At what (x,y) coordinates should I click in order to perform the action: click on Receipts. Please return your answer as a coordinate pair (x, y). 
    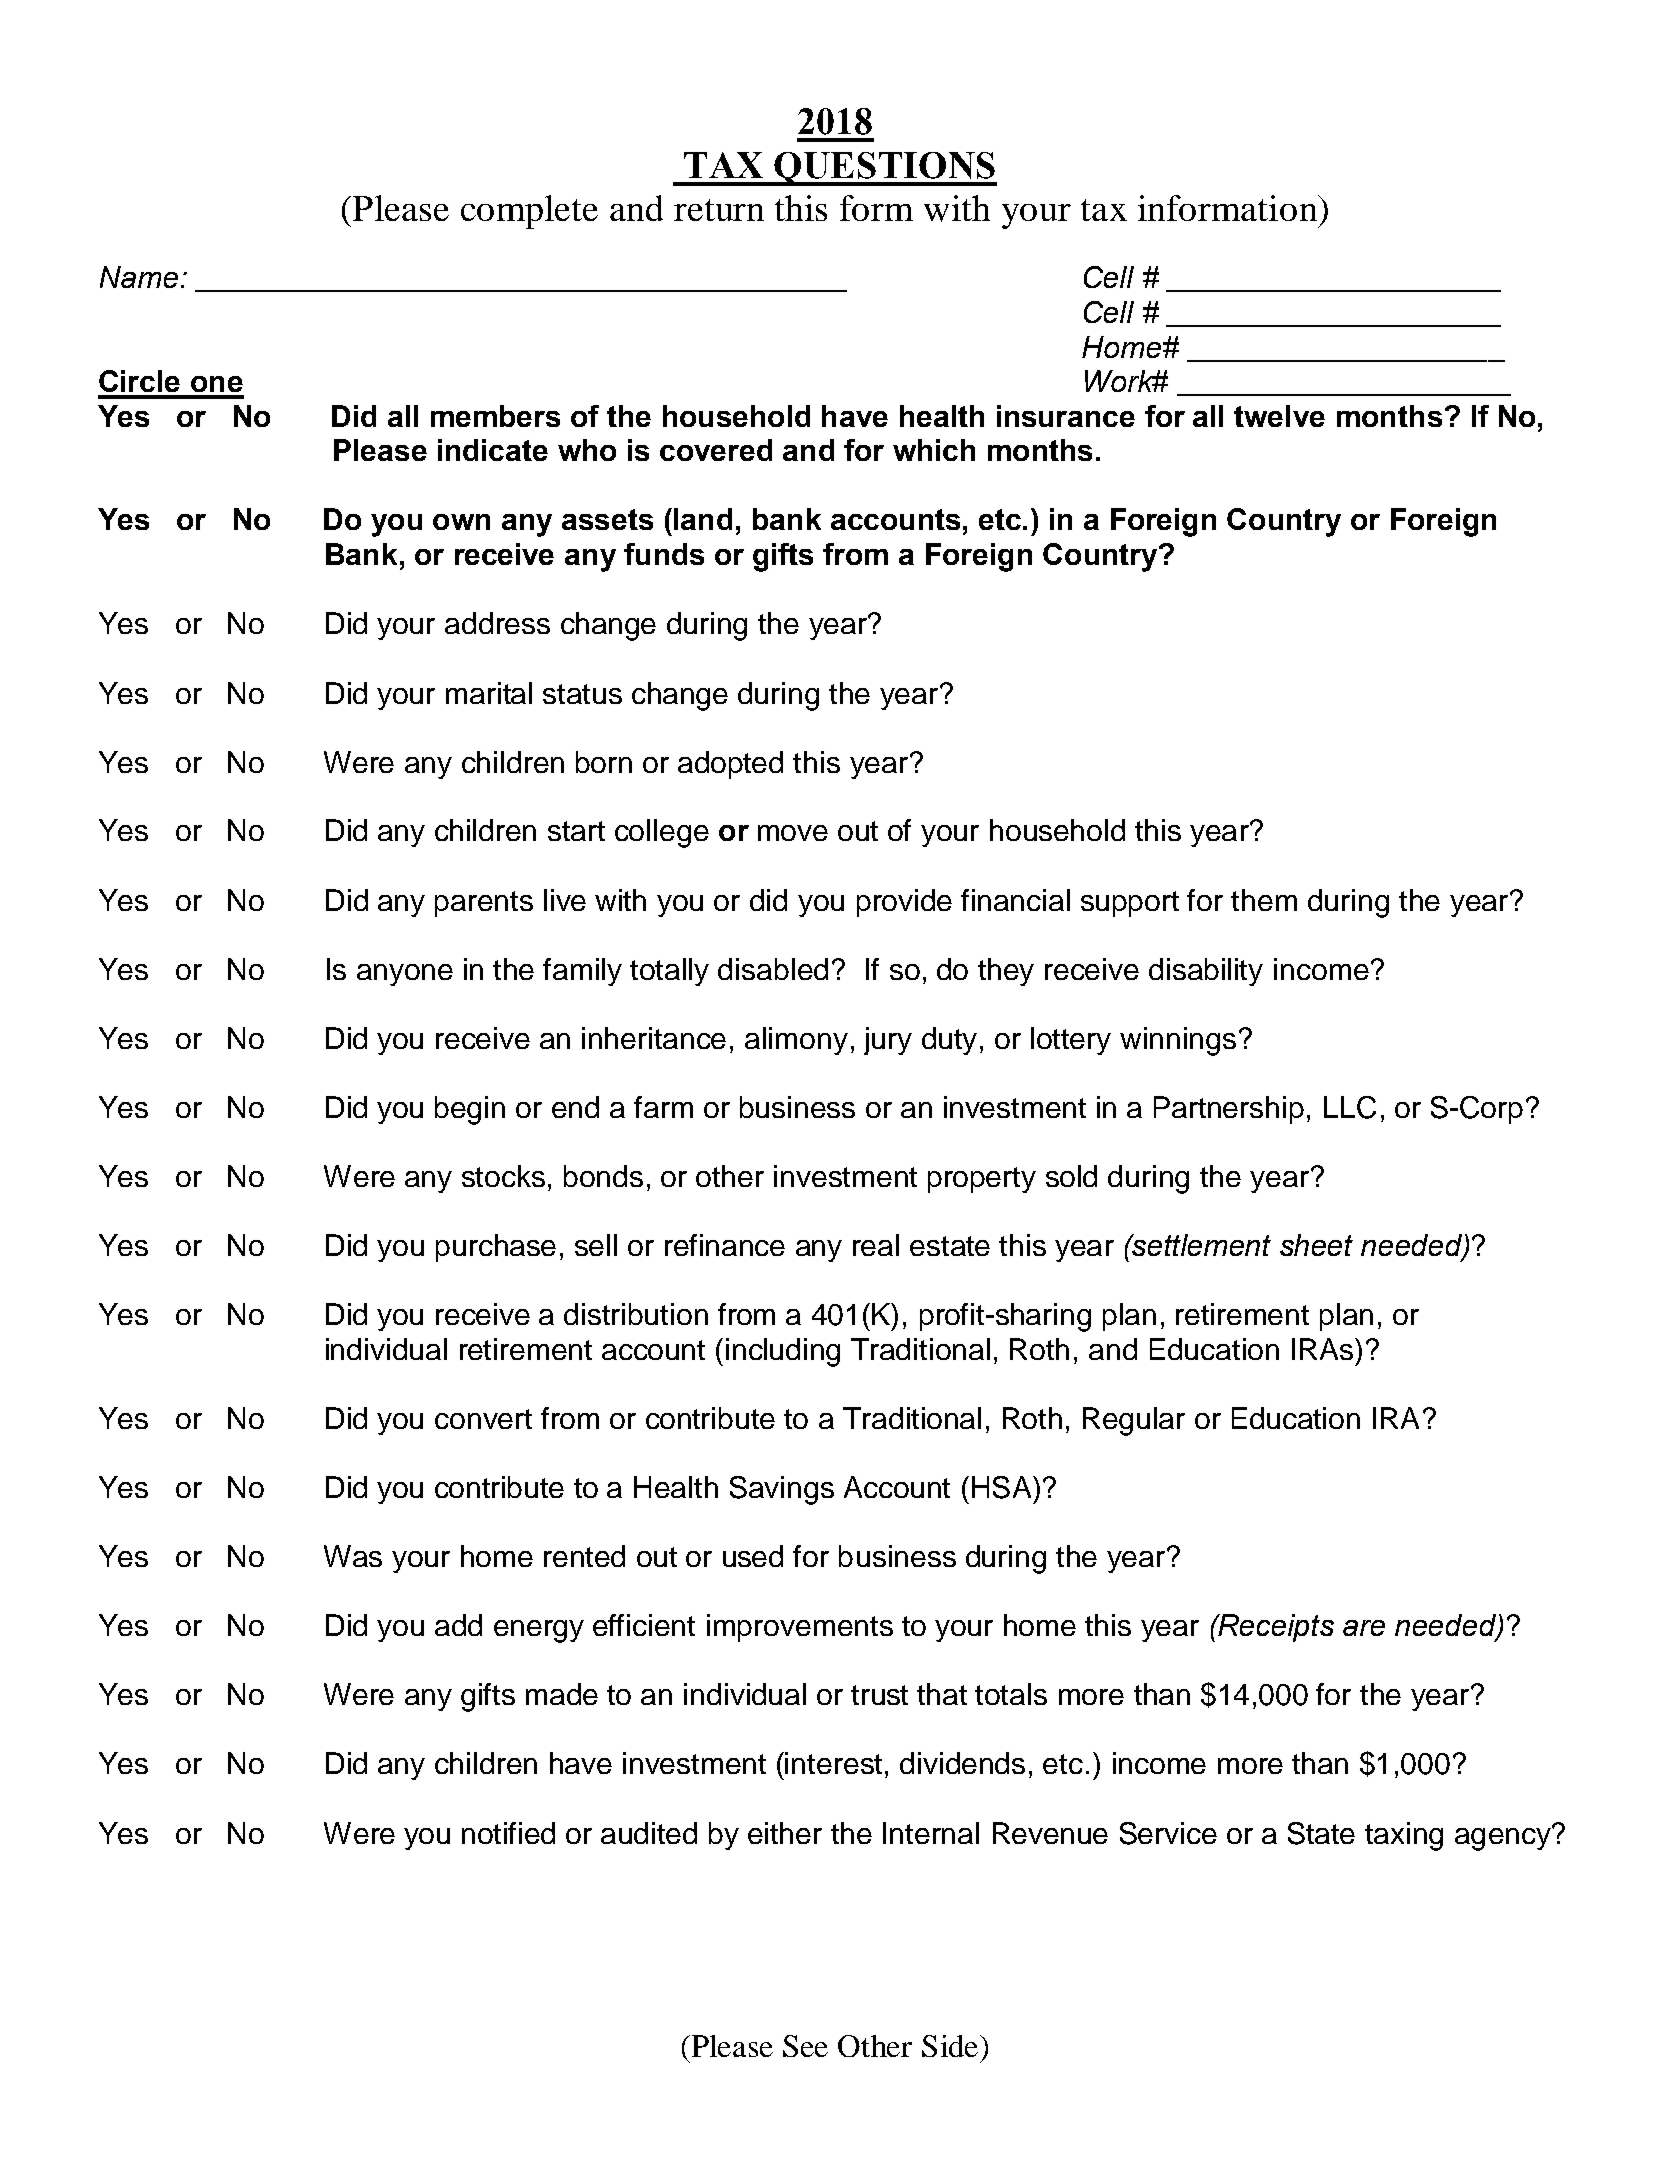
    Looking at the image, I should click on (1275, 1628).
